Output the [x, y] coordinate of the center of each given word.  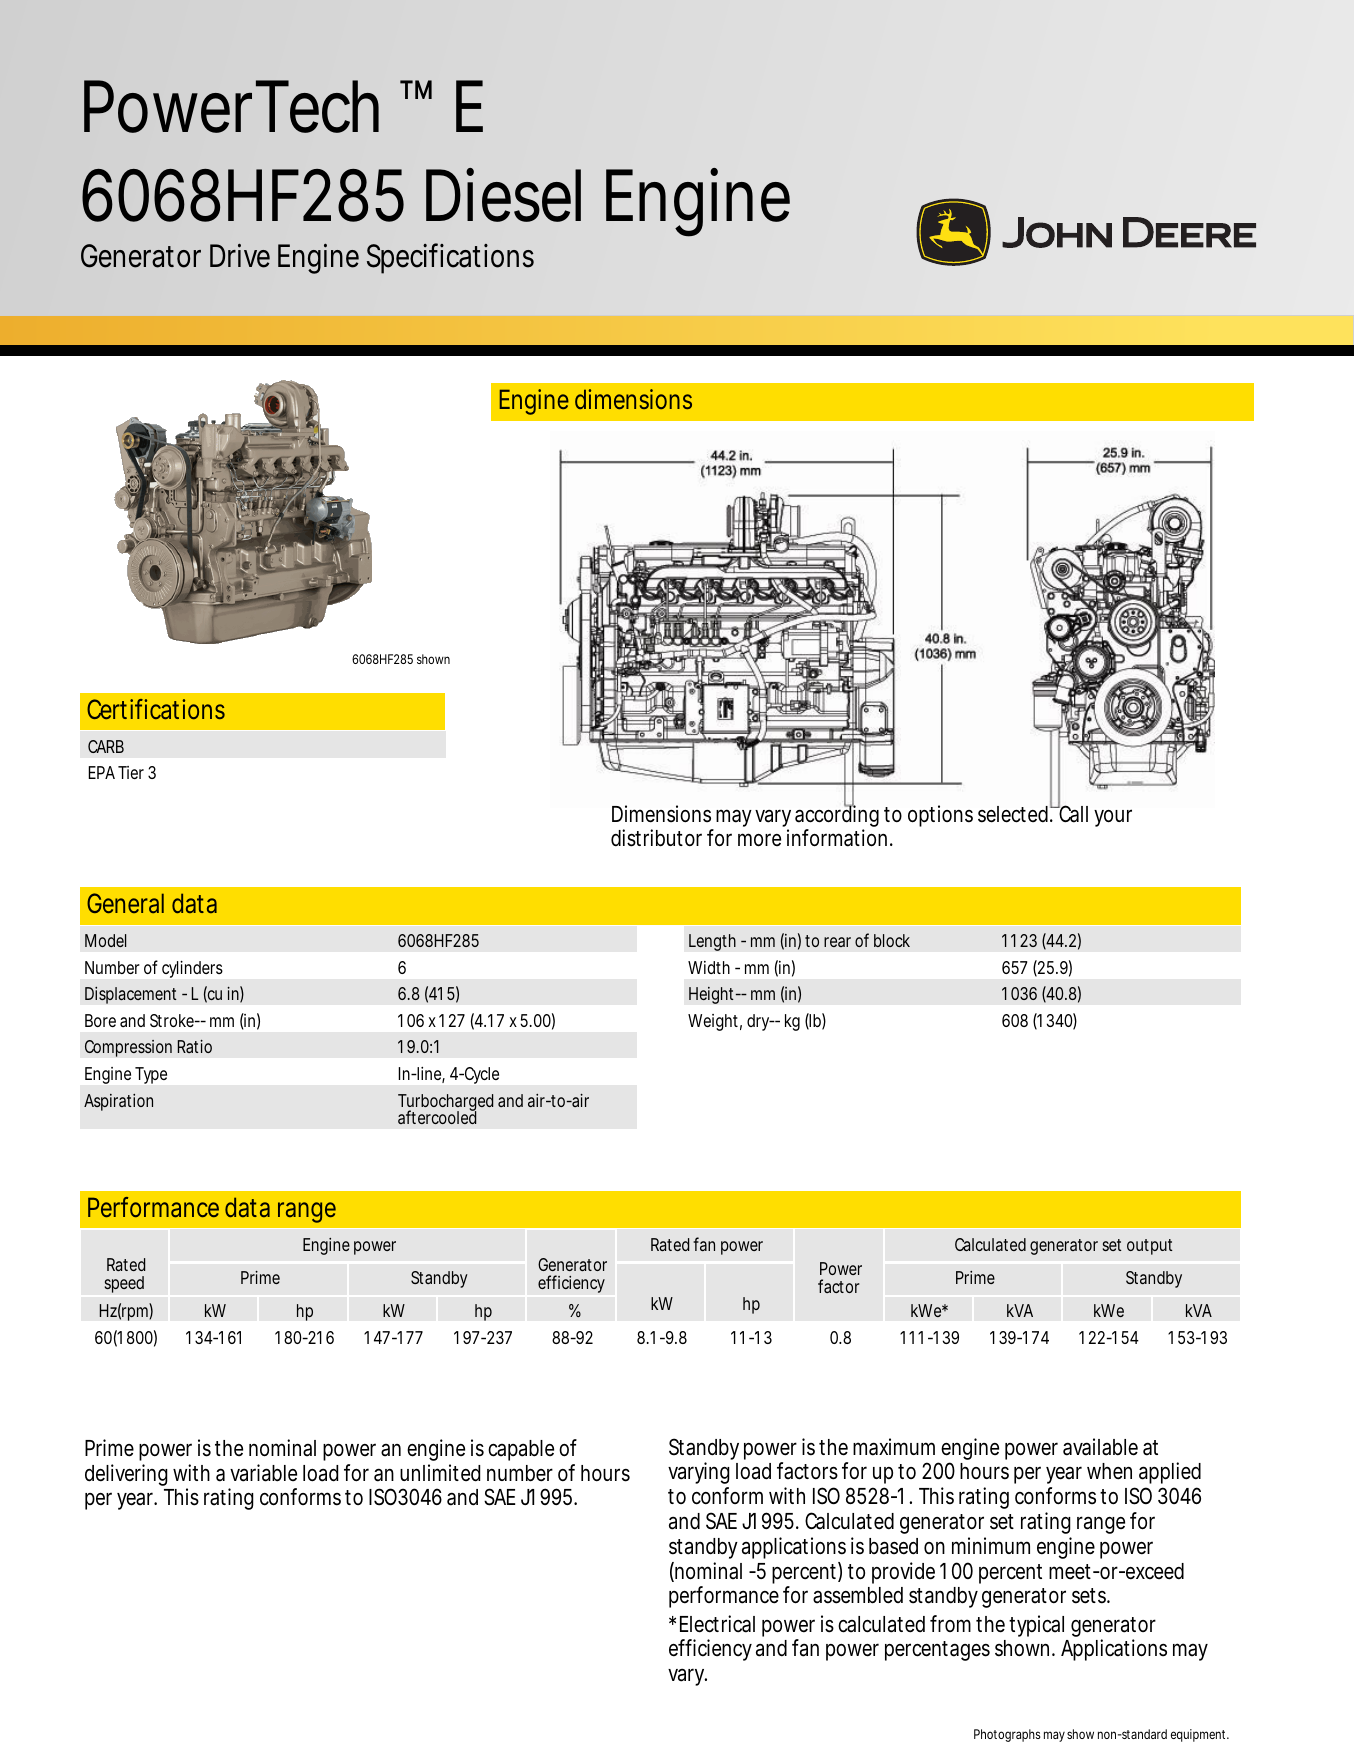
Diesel [503, 195]
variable [263, 1473]
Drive [240, 256]
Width [709, 967]
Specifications [450, 258]
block [892, 940]
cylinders [192, 969]
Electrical [717, 1624]
